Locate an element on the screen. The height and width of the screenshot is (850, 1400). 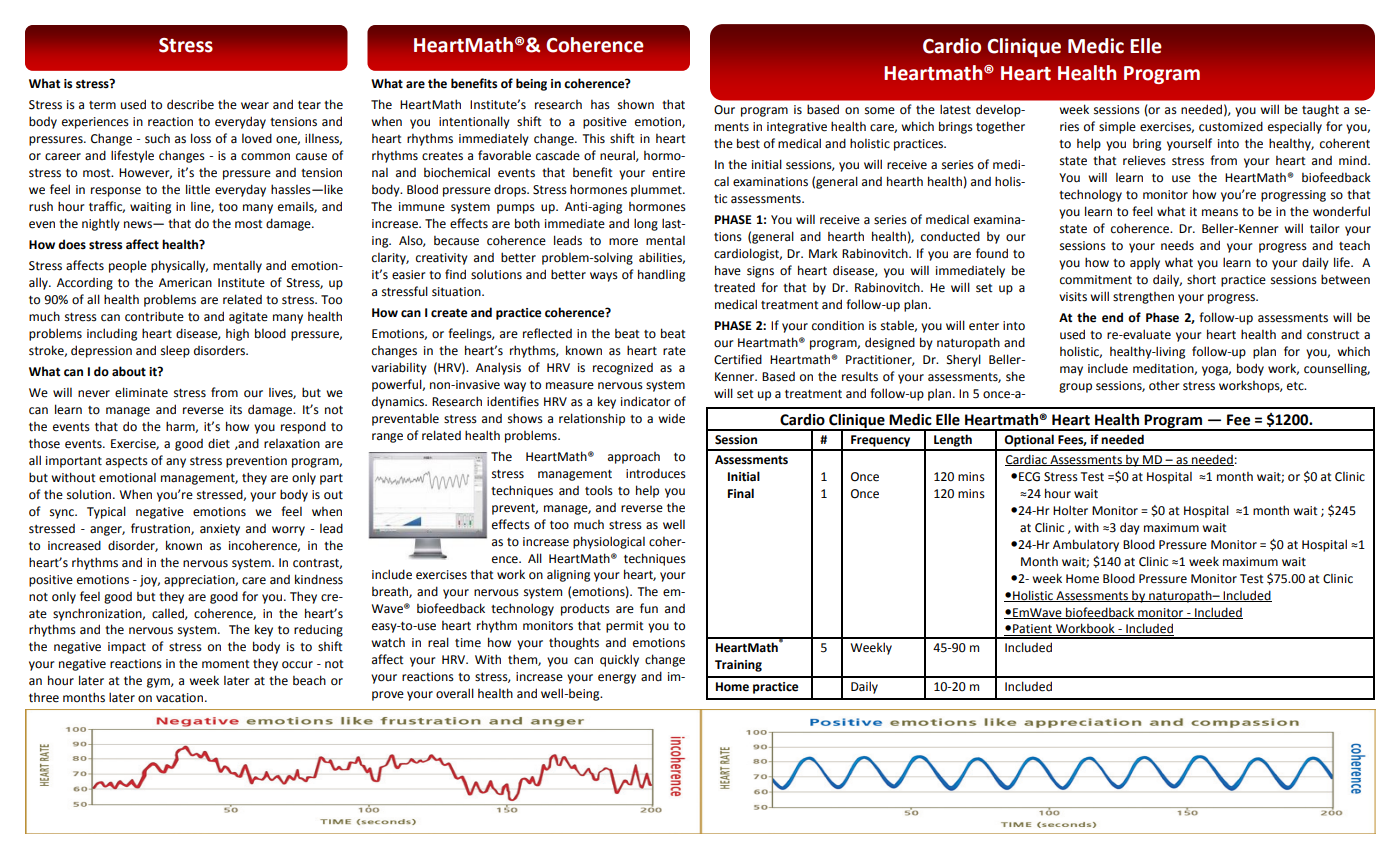
other is located at coordinates (1164, 386).
